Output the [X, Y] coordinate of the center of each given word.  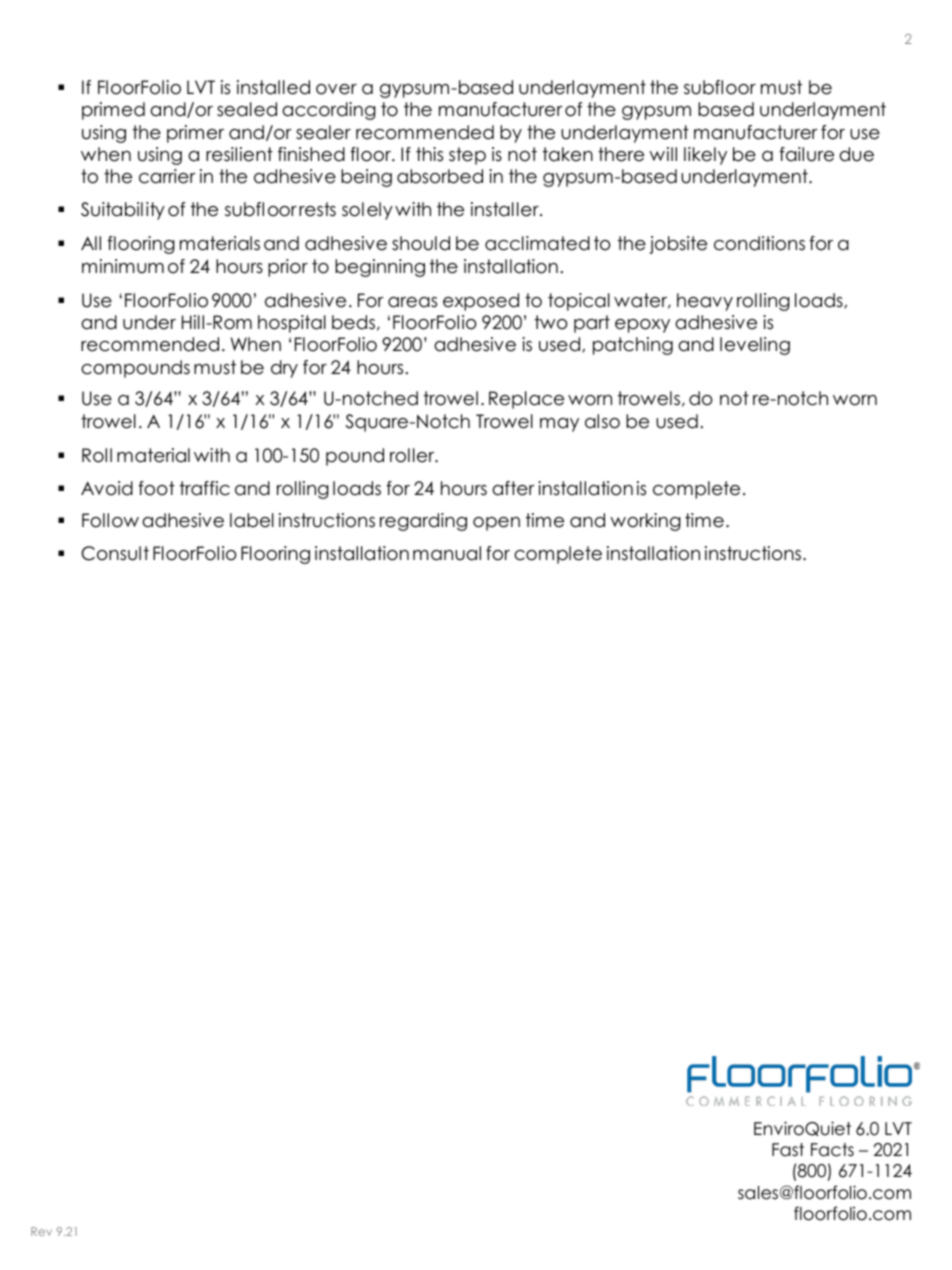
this [429, 154]
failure [806, 154]
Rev [41, 1231]
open [496, 524]
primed [113, 111]
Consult [115, 553]
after [513, 488]
